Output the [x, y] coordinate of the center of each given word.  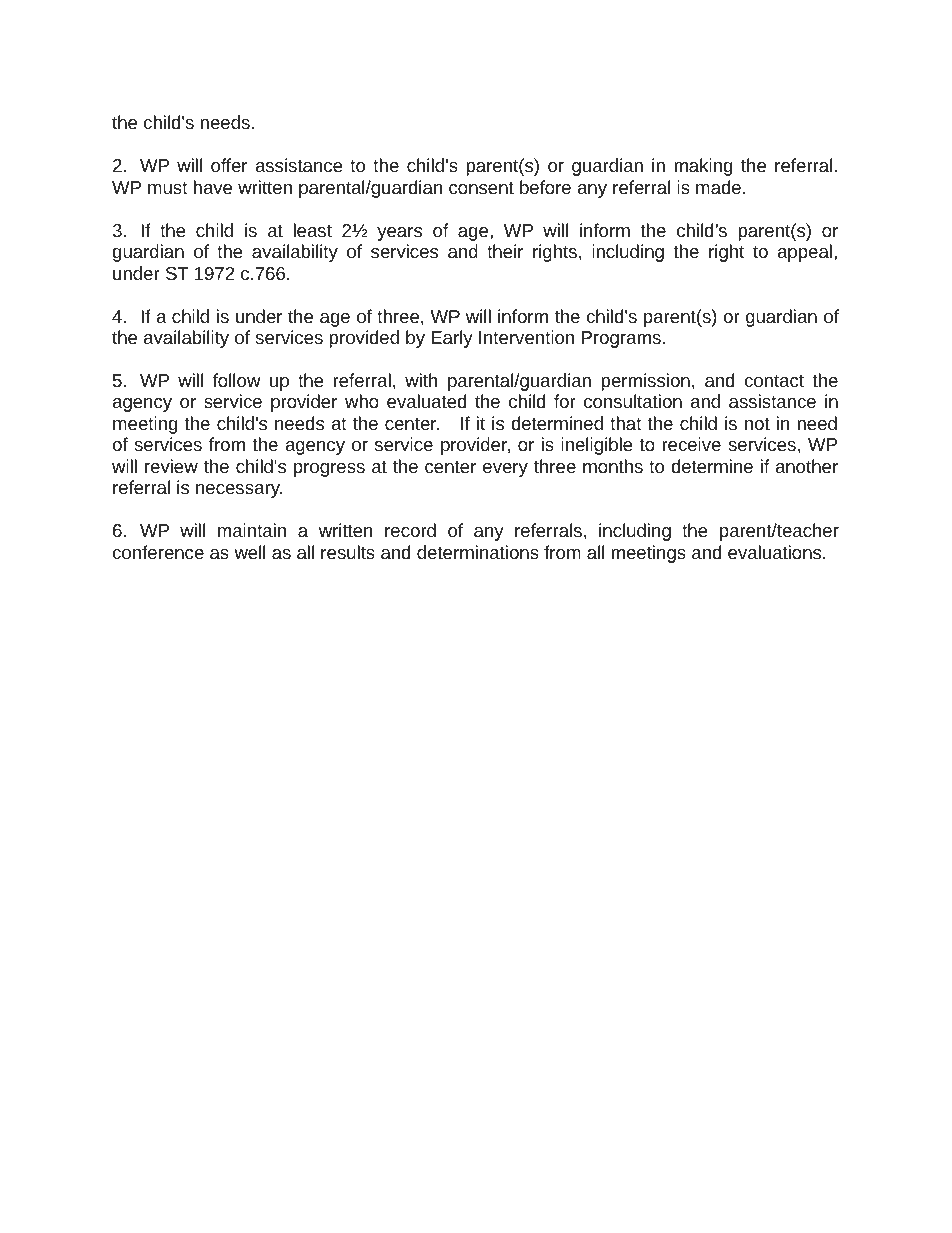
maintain [252, 530]
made [718, 187]
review [171, 466]
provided [364, 339]
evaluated [426, 401]
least [312, 230]
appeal [805, 253]
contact [774, 381]
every [505, 470]
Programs [621, 339]
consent [481, 188]
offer [229, 165]
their [505, 251]
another [807, 466]
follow [237, 380]
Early [452, 339]
